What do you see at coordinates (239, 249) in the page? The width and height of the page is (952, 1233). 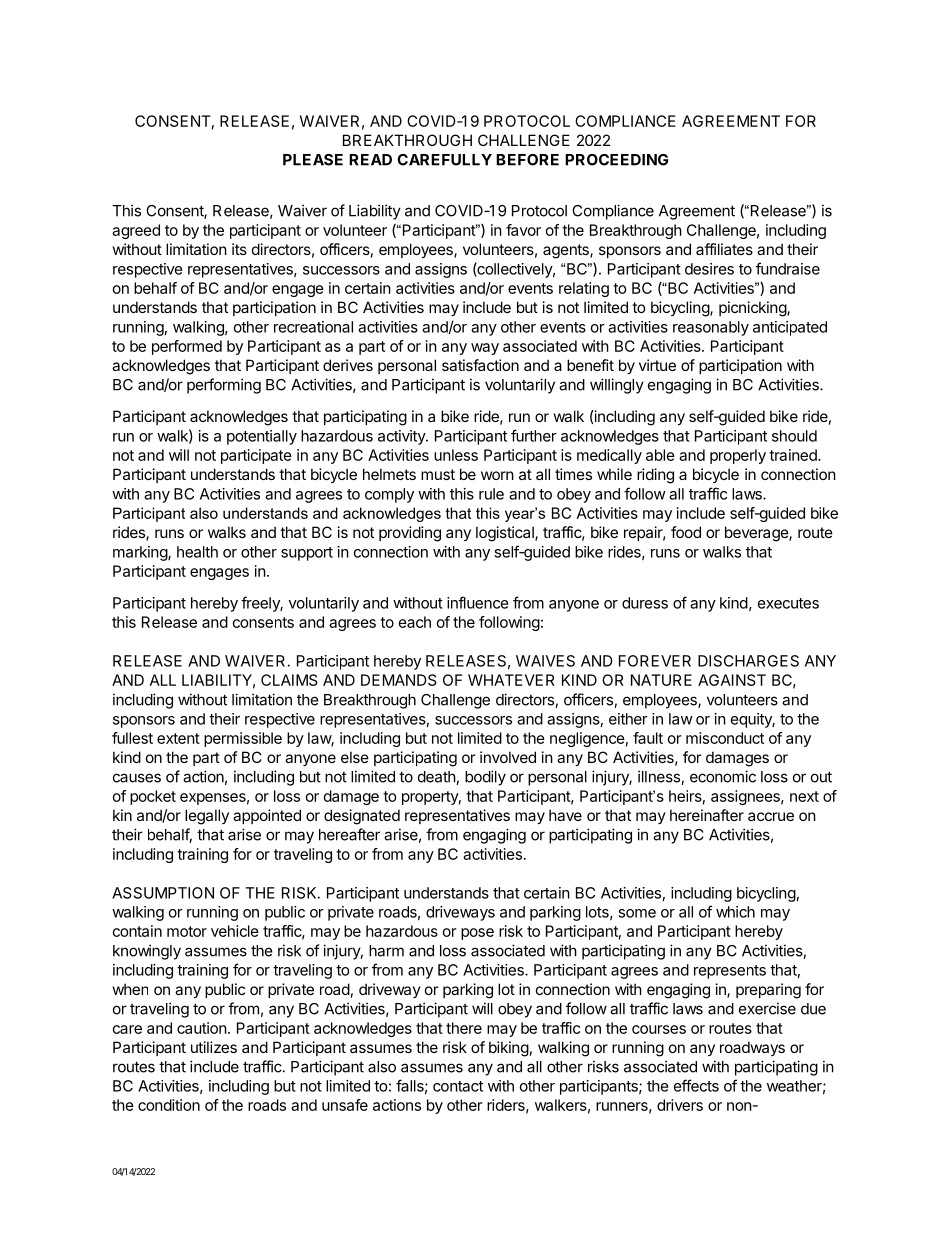 I see `its` at bounding box center [239, 249].
